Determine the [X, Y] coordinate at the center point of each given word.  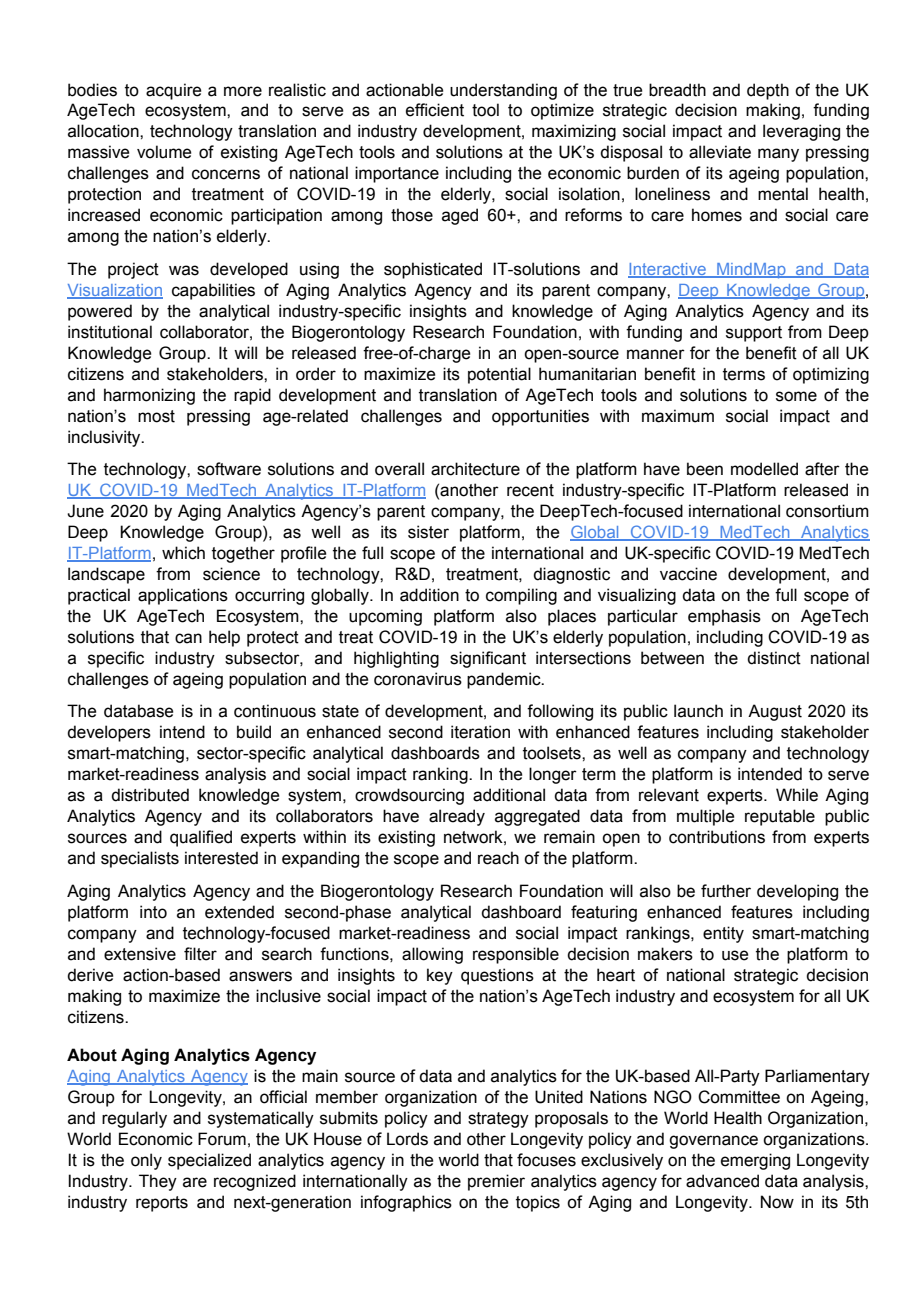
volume [164, 152]
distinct [774, 658]
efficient [435, 110]
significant [488, 659]
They [158, 1182]
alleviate [720, 152]
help [224, 638]
